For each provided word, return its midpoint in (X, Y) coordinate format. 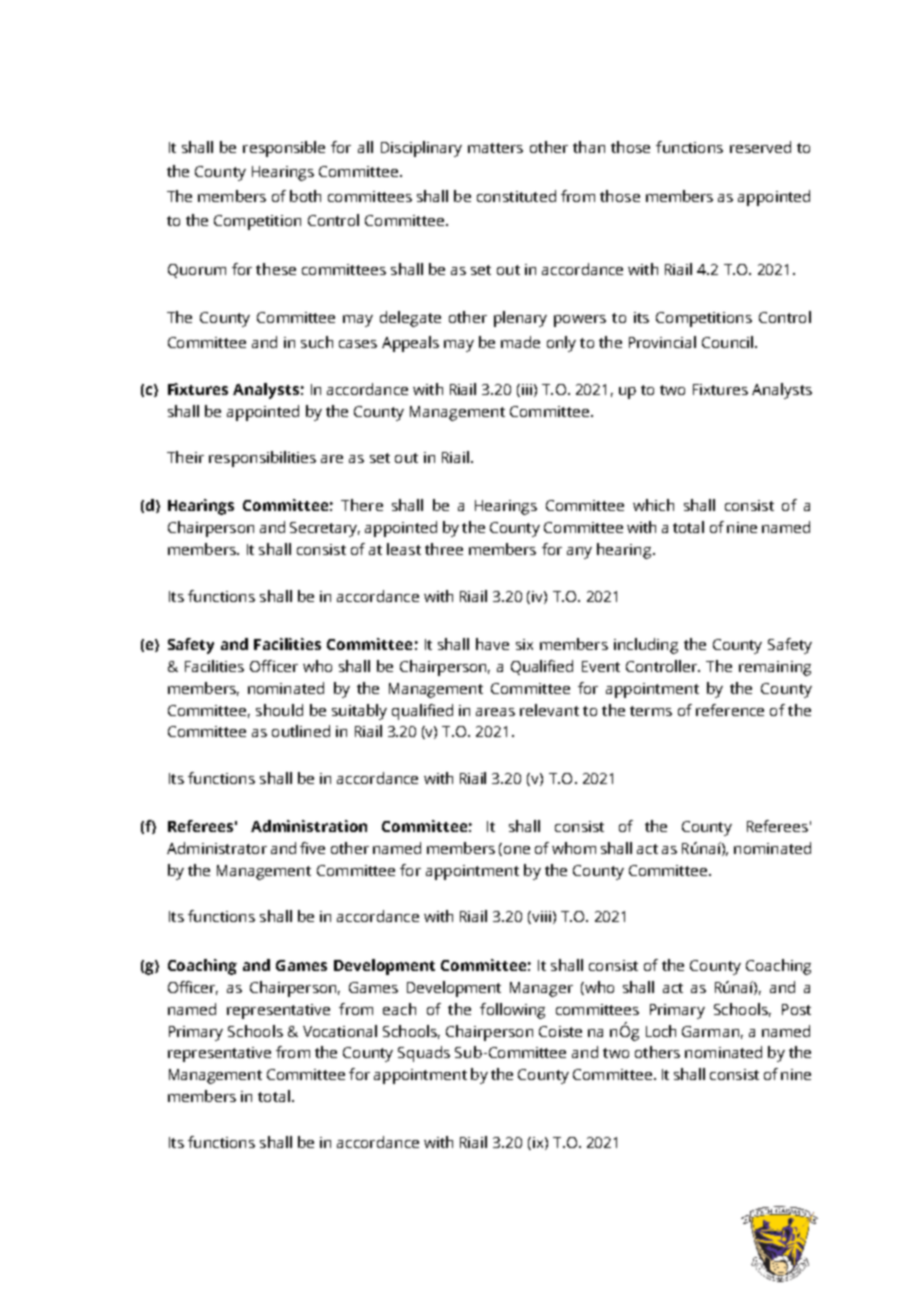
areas (495, 712)
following (512, 1011)
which (653, 505)
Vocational (340, 1031)
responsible (284, 149)
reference (730, 710)
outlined (301, 731)
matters (495, 148)
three (444, 549)
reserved (760, 147)
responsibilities (262, 459)
